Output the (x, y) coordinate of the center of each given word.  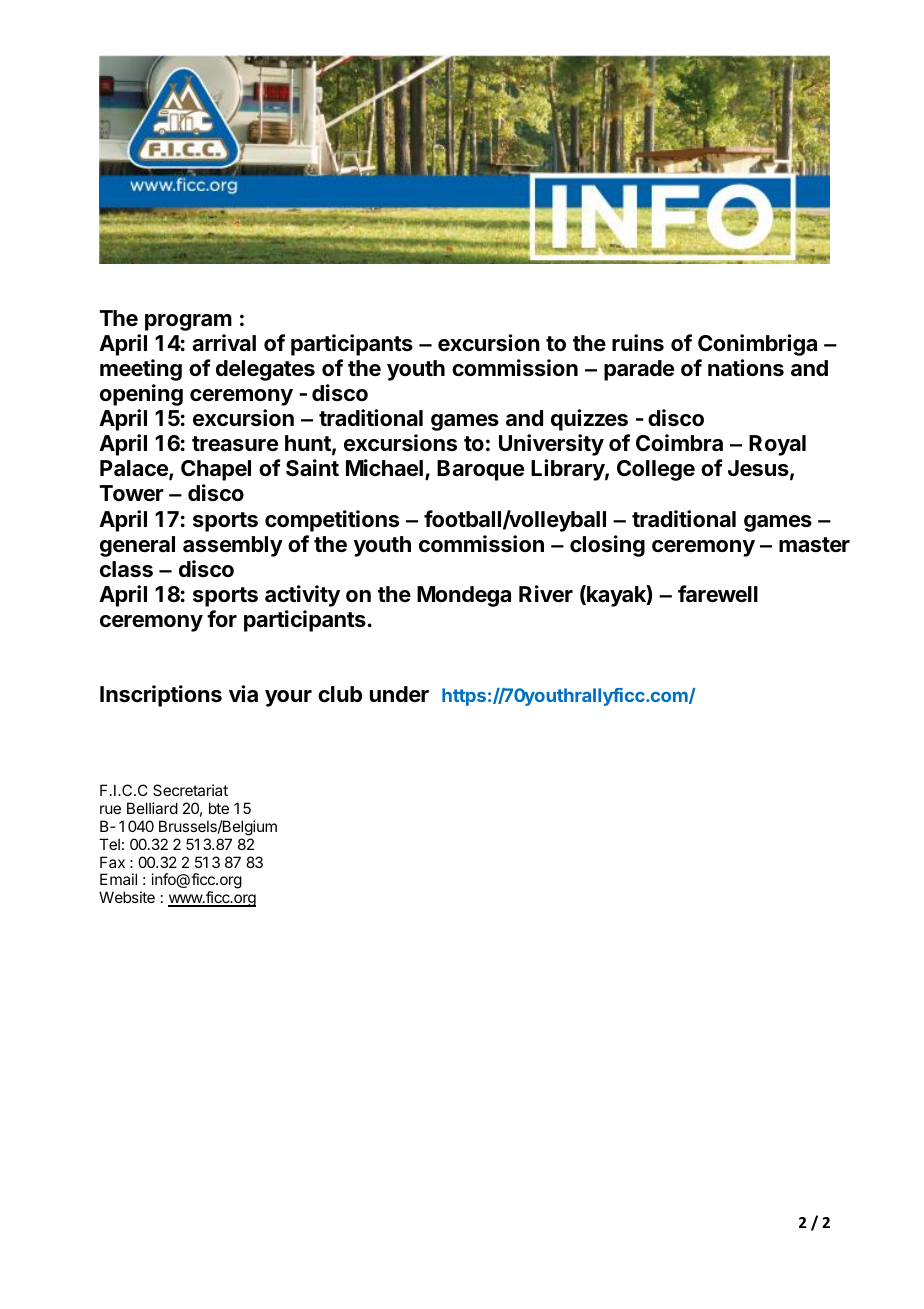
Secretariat (190, 790)
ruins (638, 343)
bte (219, 808)
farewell (718, 594)
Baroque (480, 470)
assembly (233, 546)
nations (746, 368)
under (399, 694)
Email (118, 879)
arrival (224, 343)
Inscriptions (161, 696)
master (814, 545)
